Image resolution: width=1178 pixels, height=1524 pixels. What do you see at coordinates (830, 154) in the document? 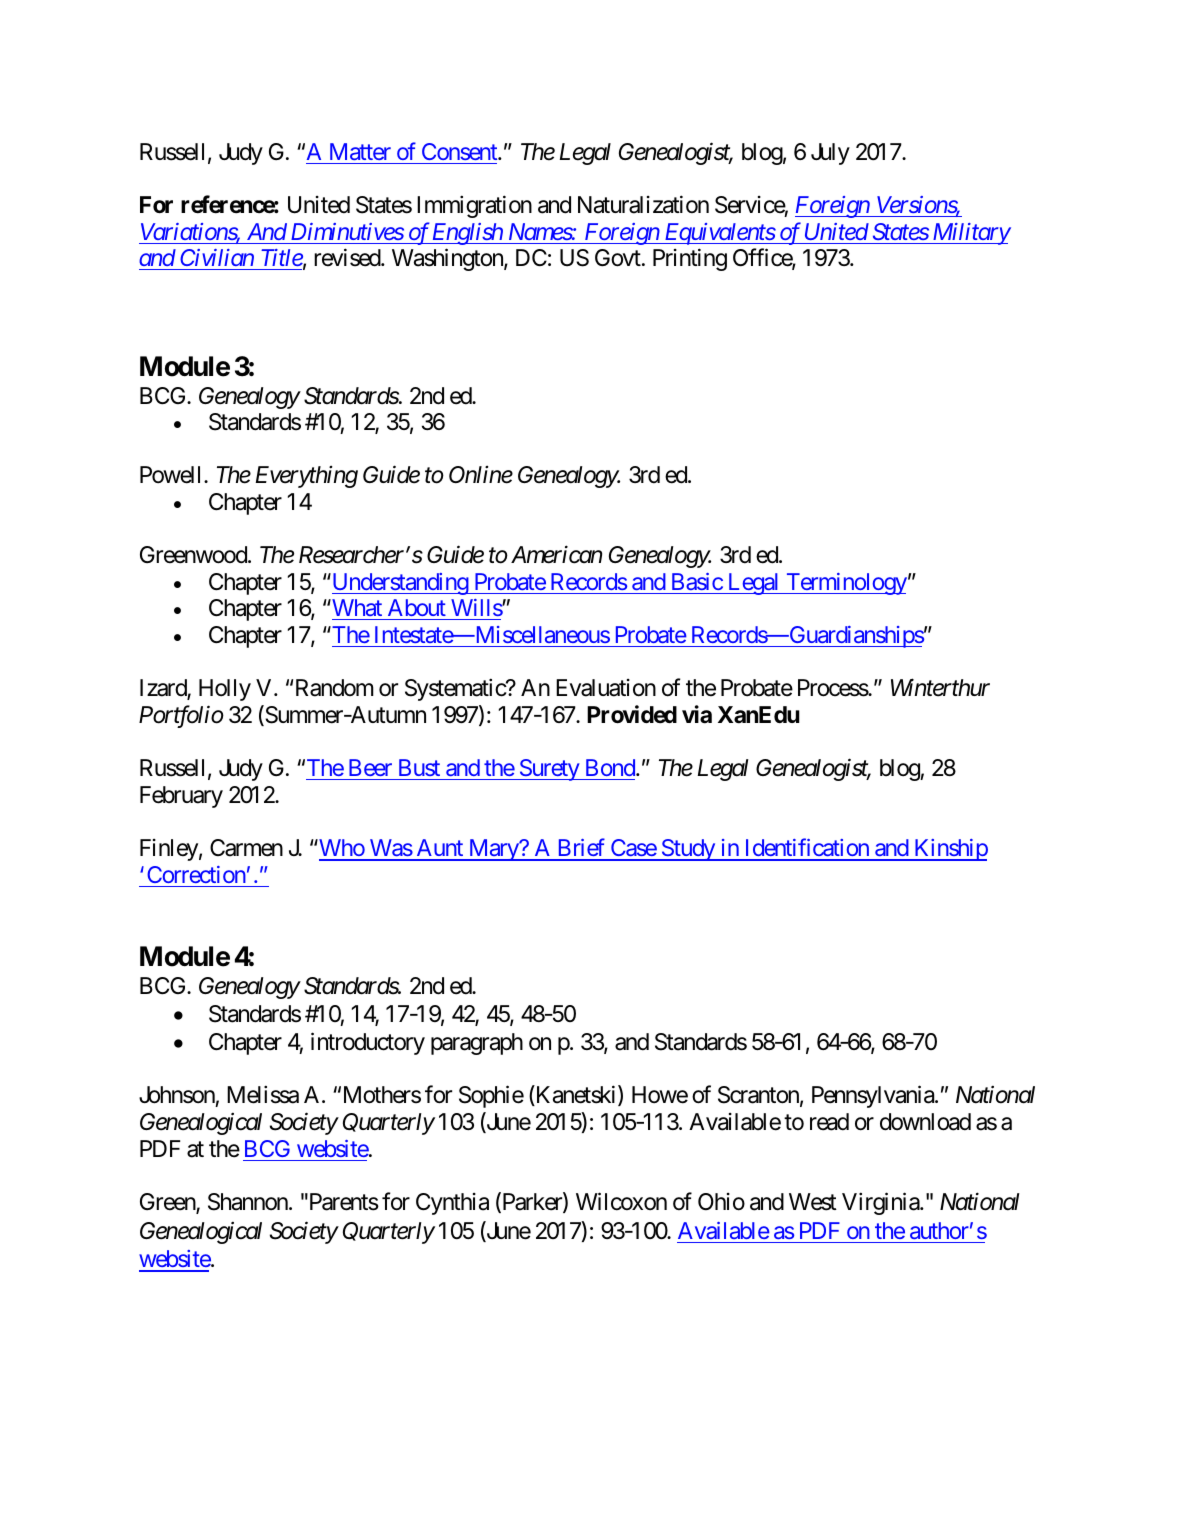
I see `July` at bounding box center [830, 154].
